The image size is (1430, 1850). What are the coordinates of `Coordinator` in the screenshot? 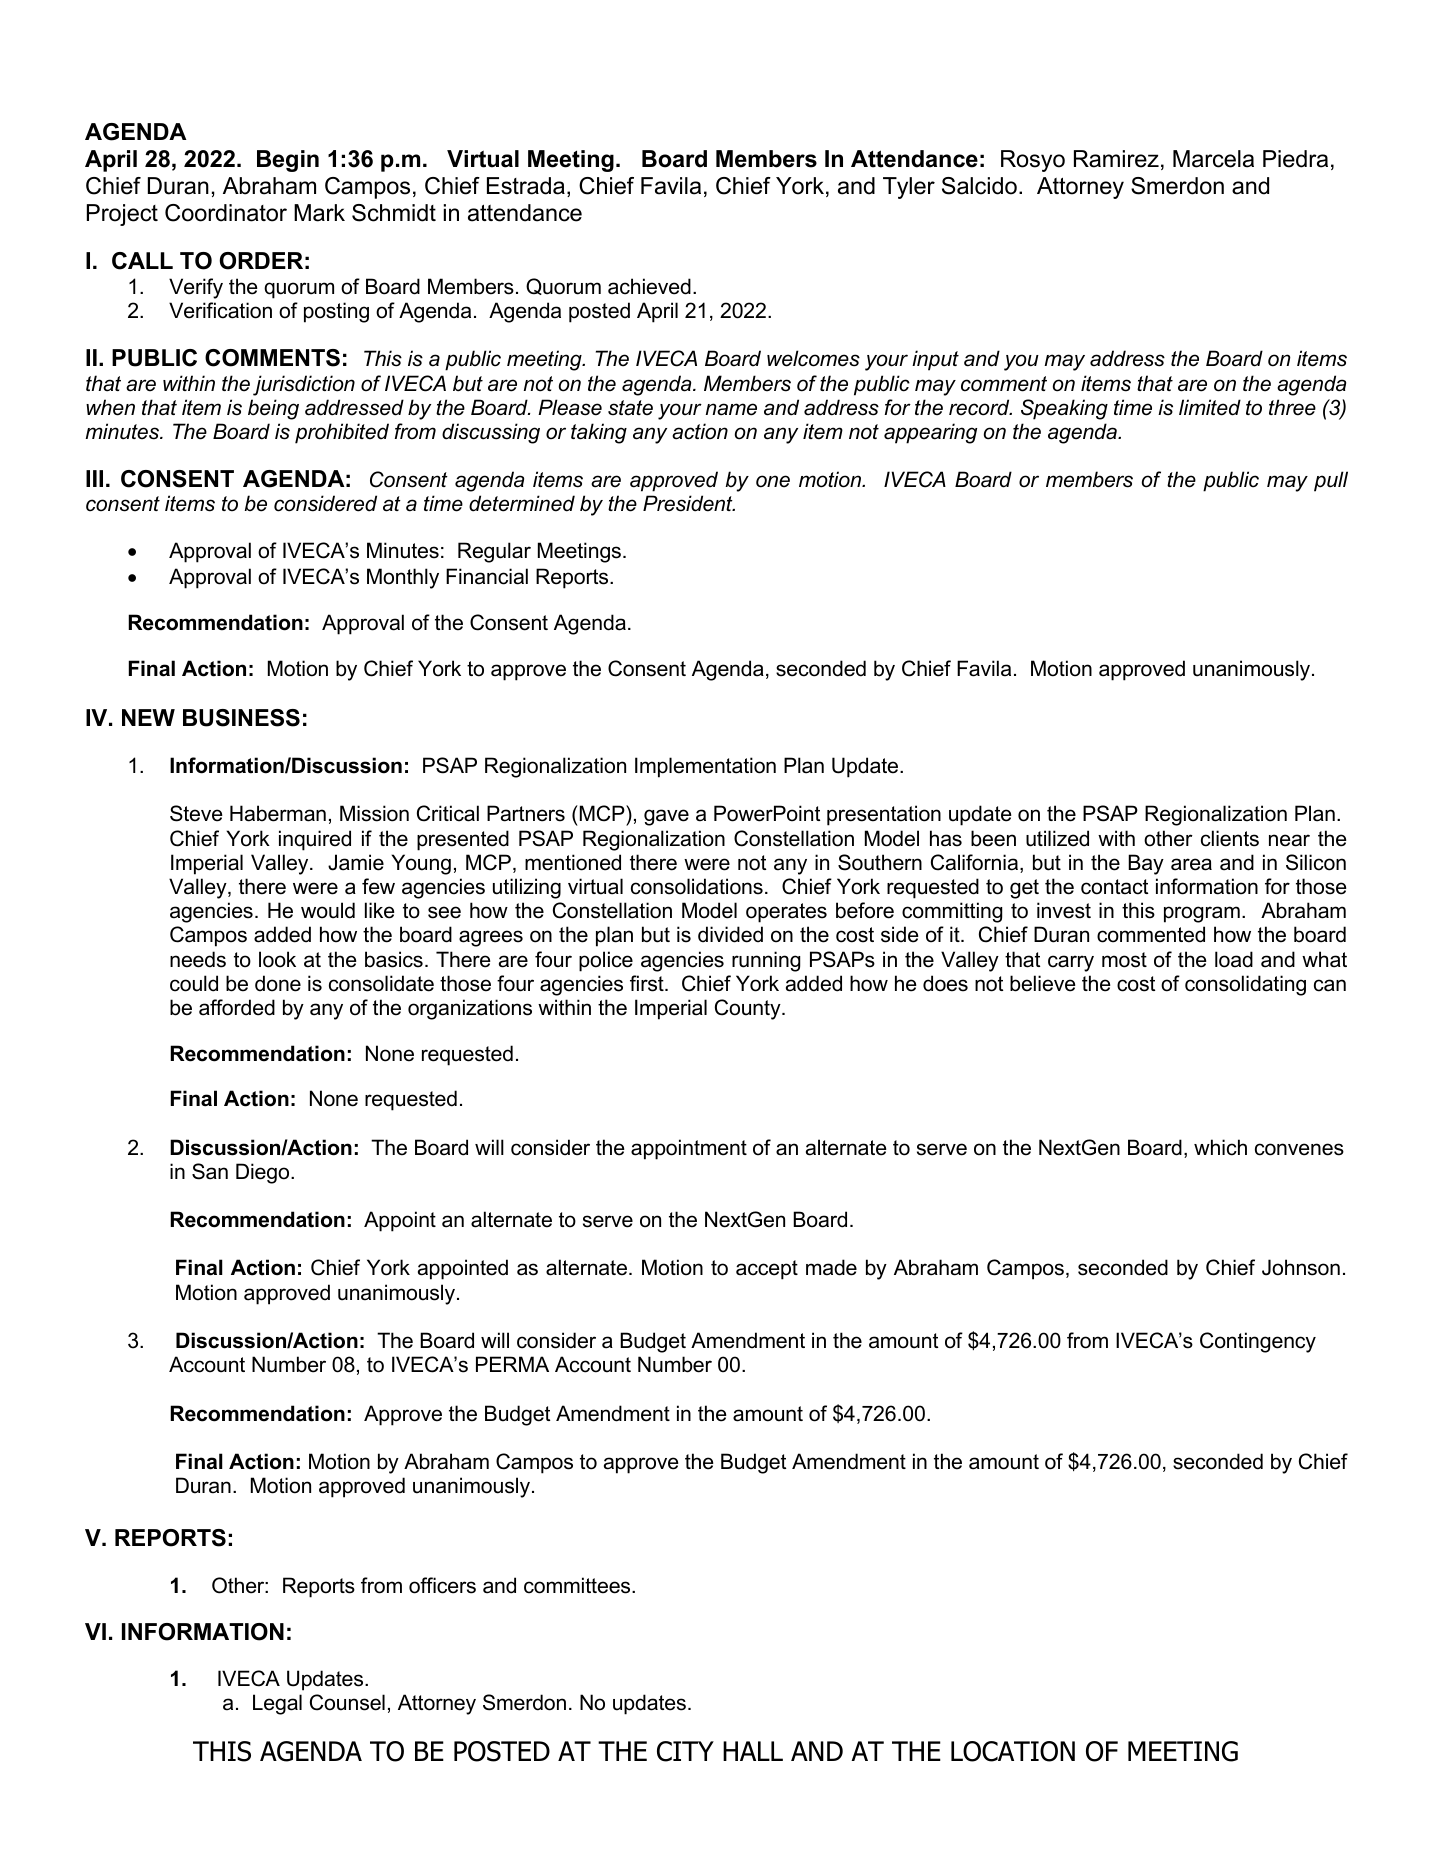 It's located at (226, 213).
